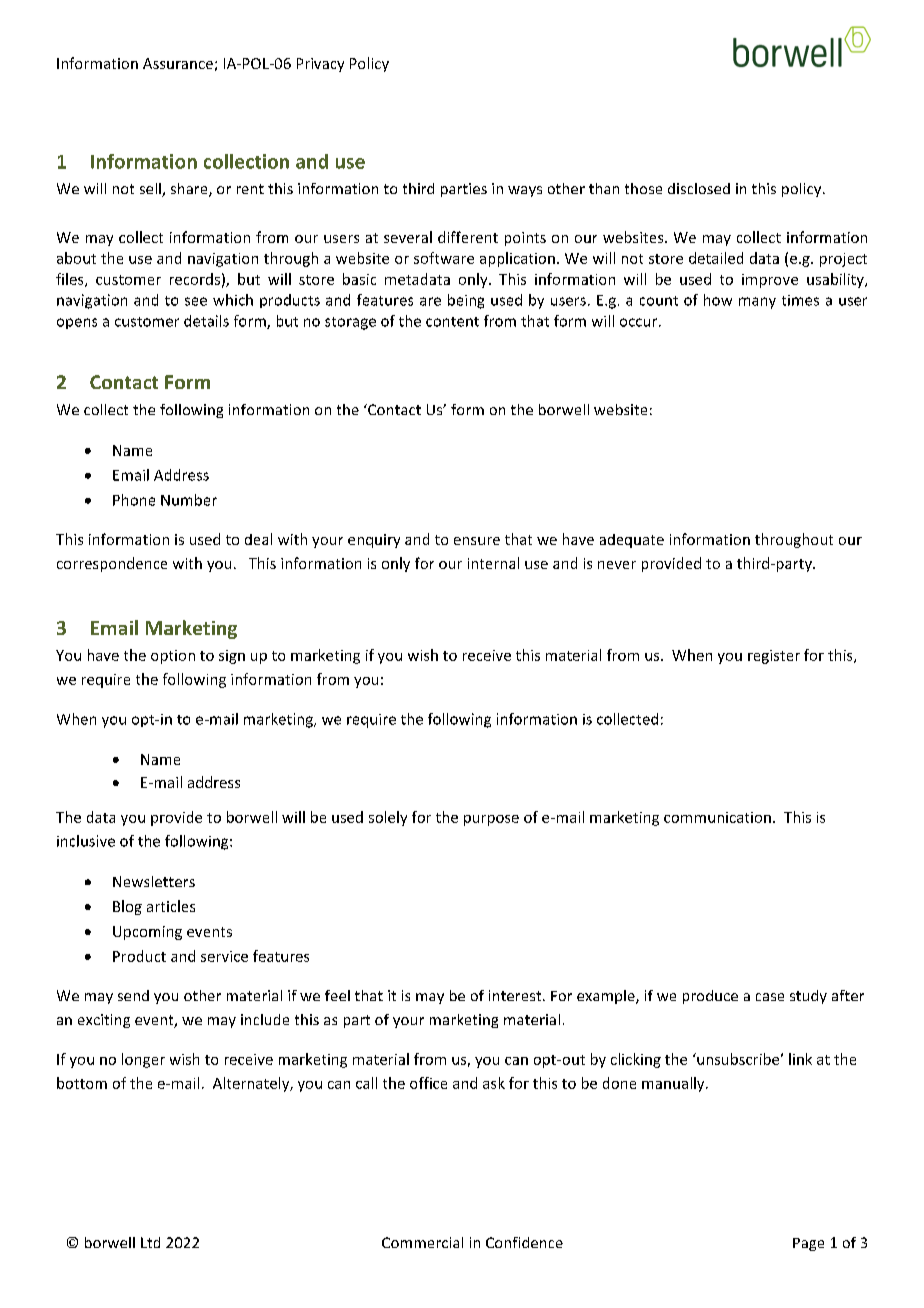 Image resolution: width=924 pixels, height=1308 pixels. What do you see at coordinates (147, 933) in the screenshot?
I see `Upcoming` at bounding box center [147, 933].
